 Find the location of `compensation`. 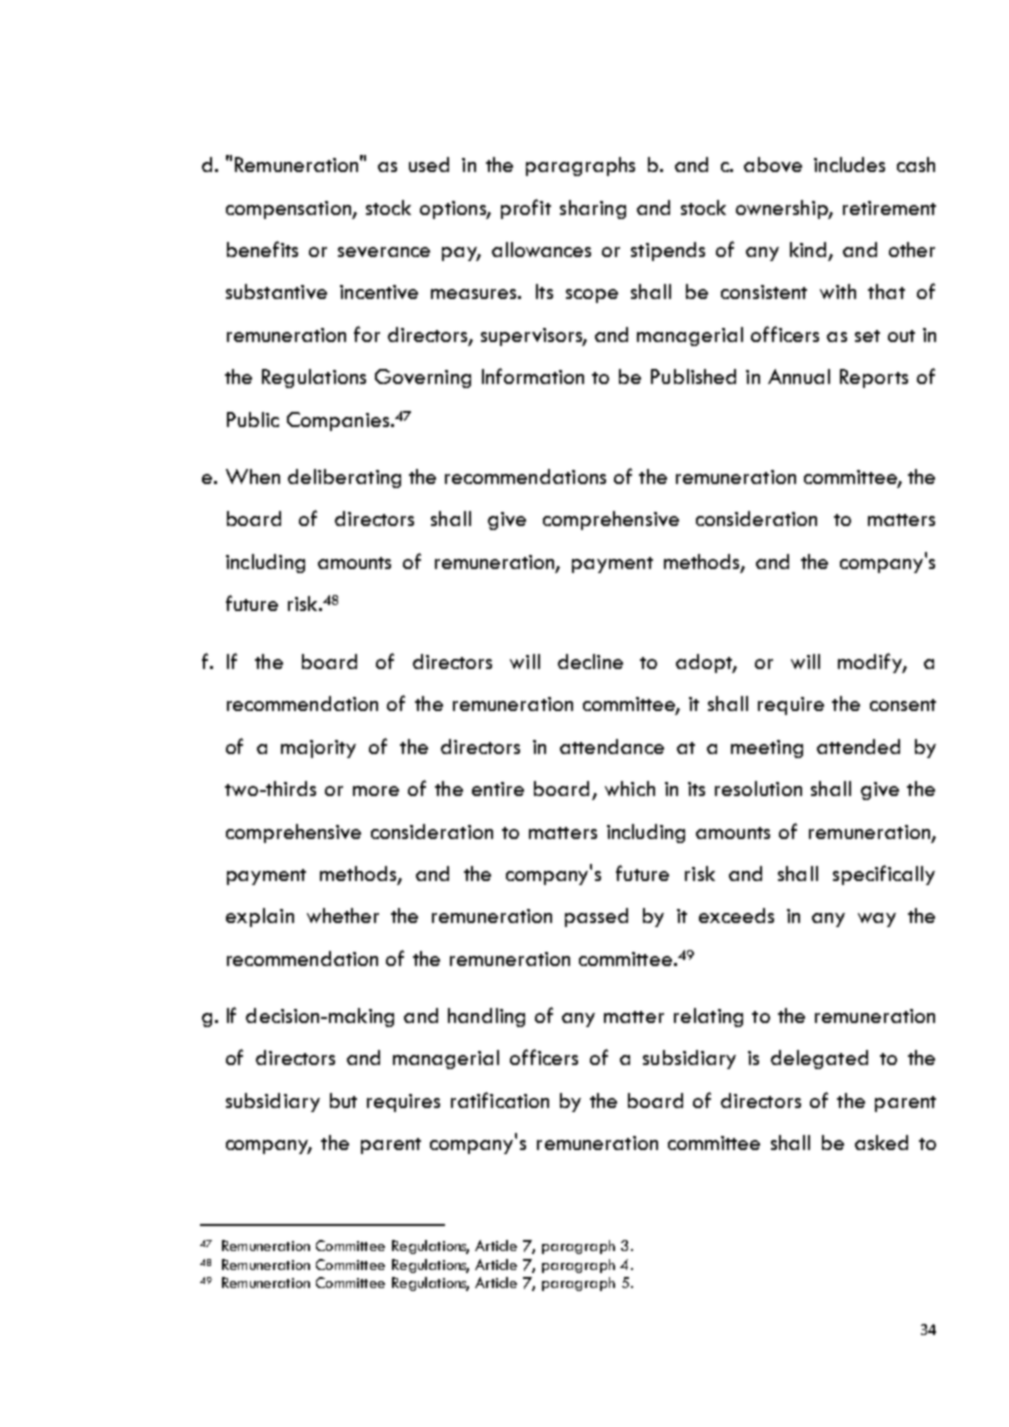

compensation is located at coordinates (289, 210).
